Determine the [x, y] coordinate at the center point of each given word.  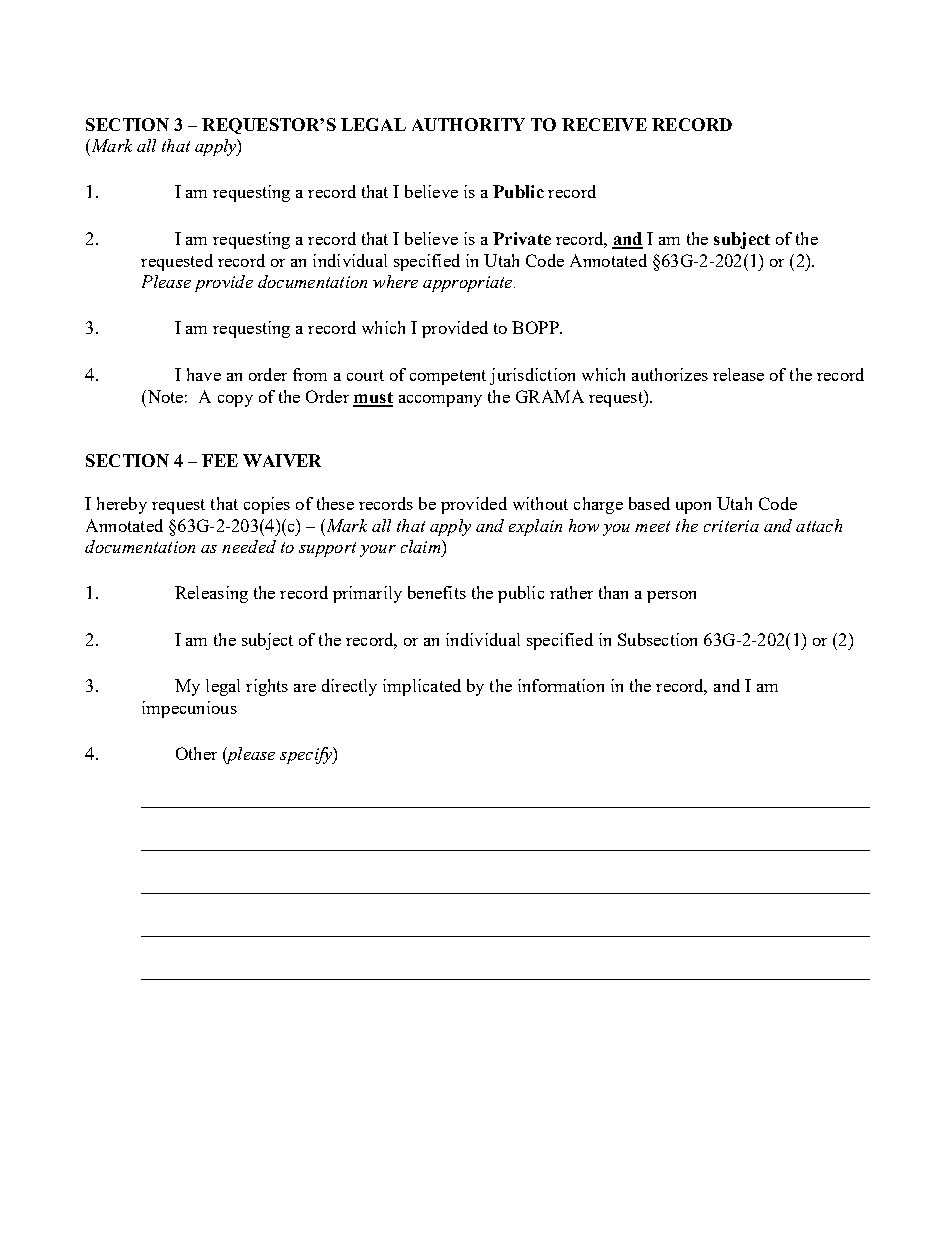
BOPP [536, 327]
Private [522, 238]
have [204, 374]
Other [196, 753]
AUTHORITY [468, 124]
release [738, 374]
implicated [422, 687]
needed [249, 546]
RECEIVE [604, 124]
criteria [731, 526]
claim [422, 546]
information [561, 685]
